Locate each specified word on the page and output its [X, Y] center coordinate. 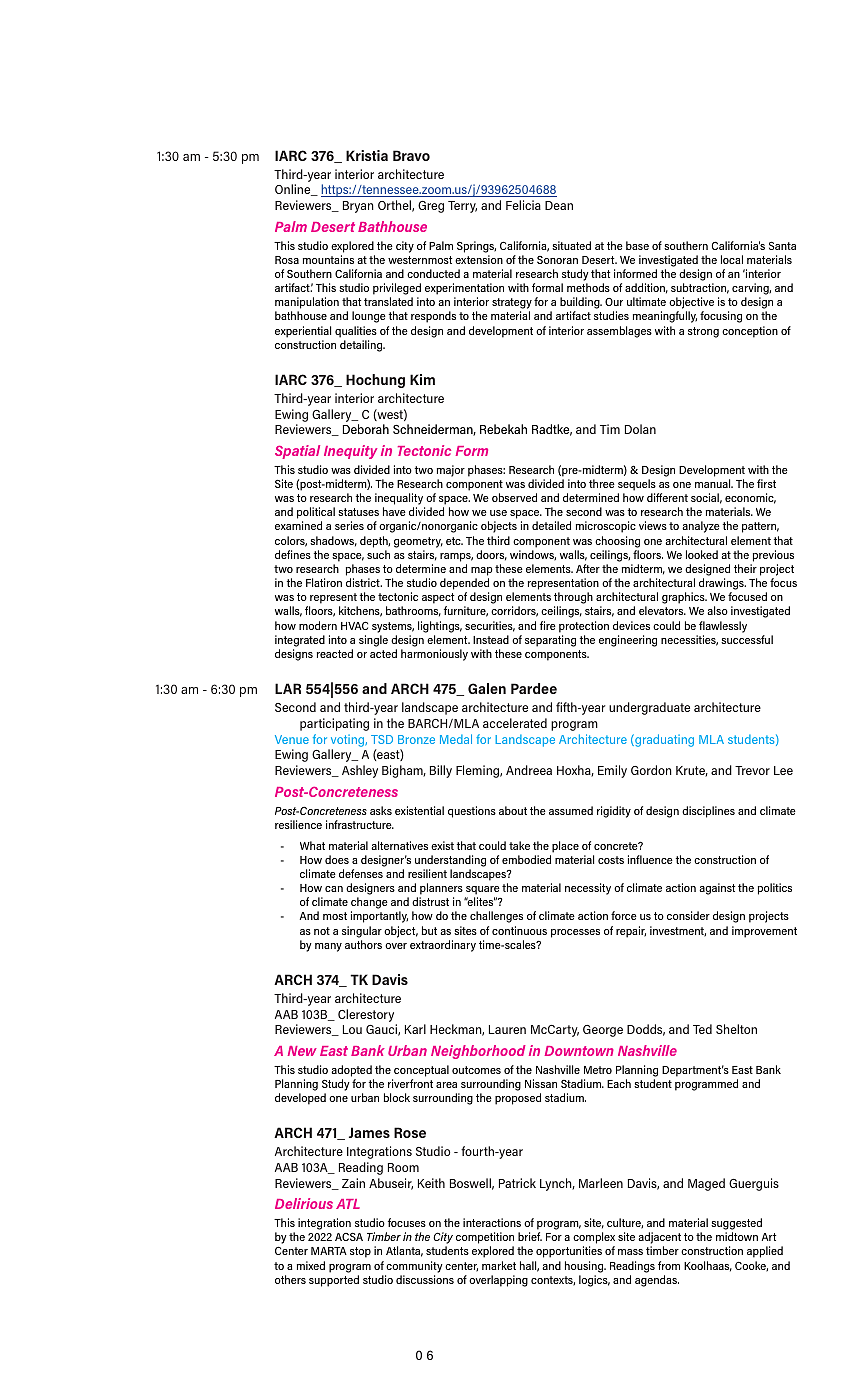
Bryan [358, 207]
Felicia [523, 205]
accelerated [515, 723]
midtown [737, 1236]
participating [334, 724]
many [328, 947]
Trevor [752, 770]
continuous [519, 930]
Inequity [350, 452]
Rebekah [503, 429]
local [732, 259]
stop [360, 1252]
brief [530, 1236]
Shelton [736, 1029]
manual [714, 483]
